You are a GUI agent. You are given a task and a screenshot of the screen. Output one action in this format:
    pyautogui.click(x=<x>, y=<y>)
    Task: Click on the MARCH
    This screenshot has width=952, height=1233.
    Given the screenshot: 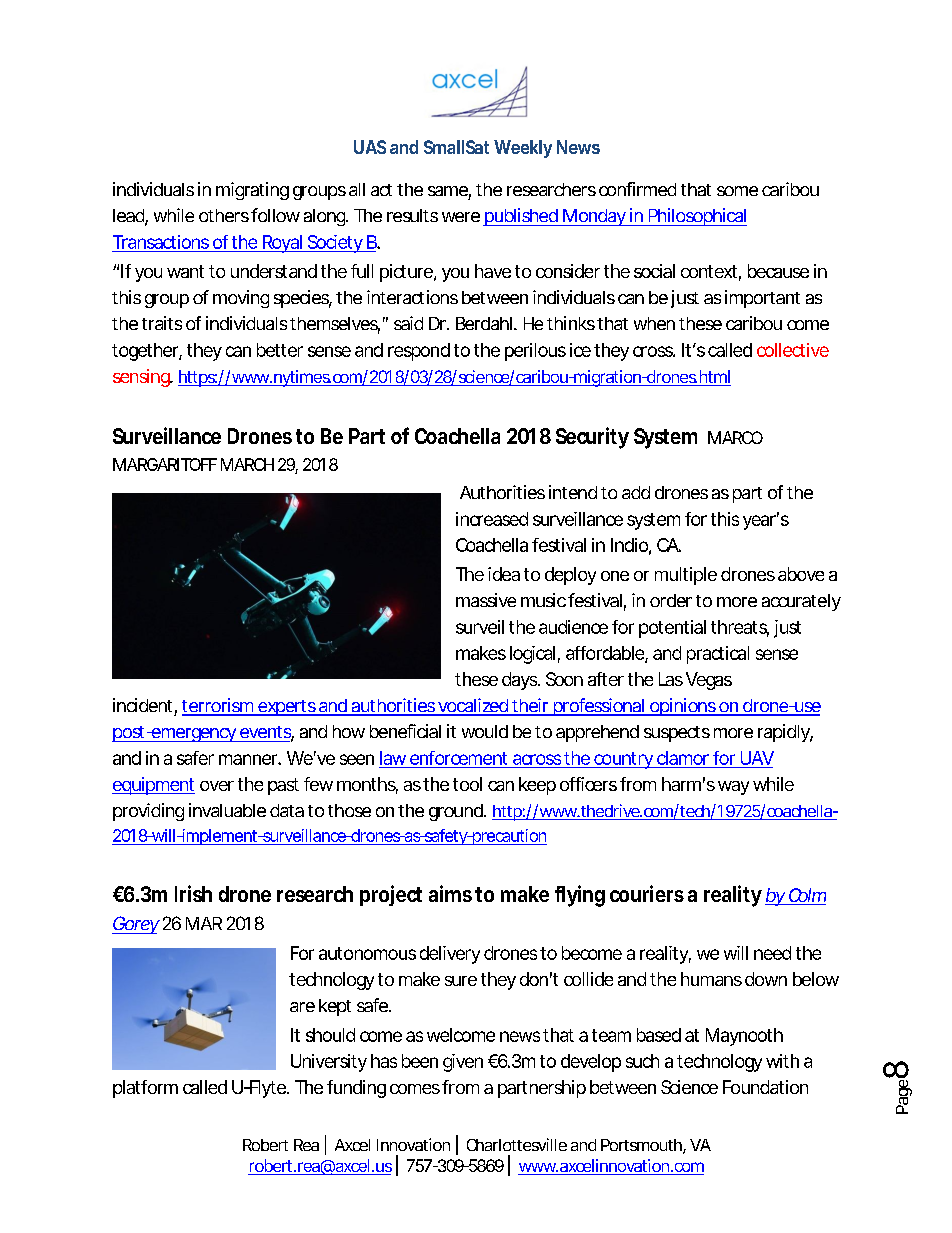 What is the action you would take?
    pyautogui.click(x=247, y=464)
